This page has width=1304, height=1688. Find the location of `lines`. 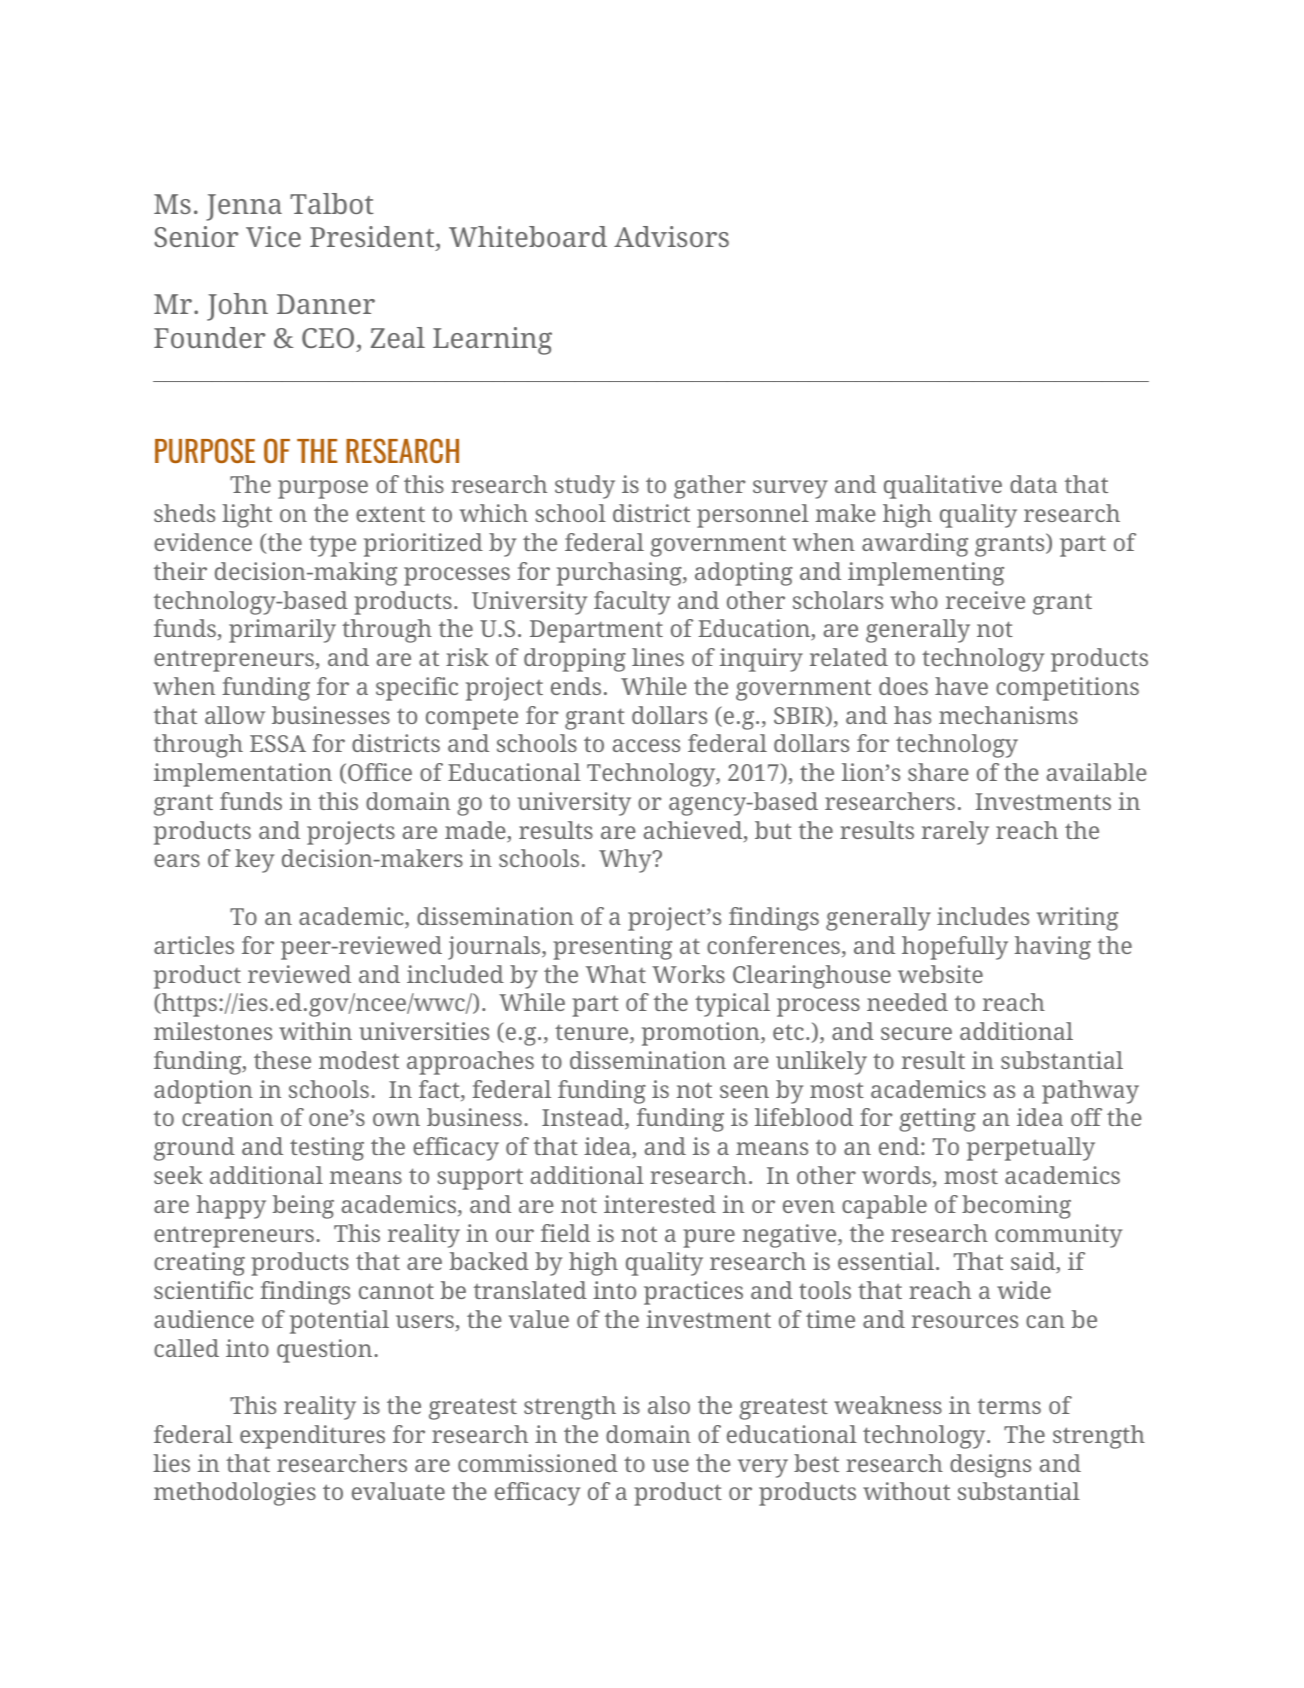

lines is located at coordinates (658, 657).
